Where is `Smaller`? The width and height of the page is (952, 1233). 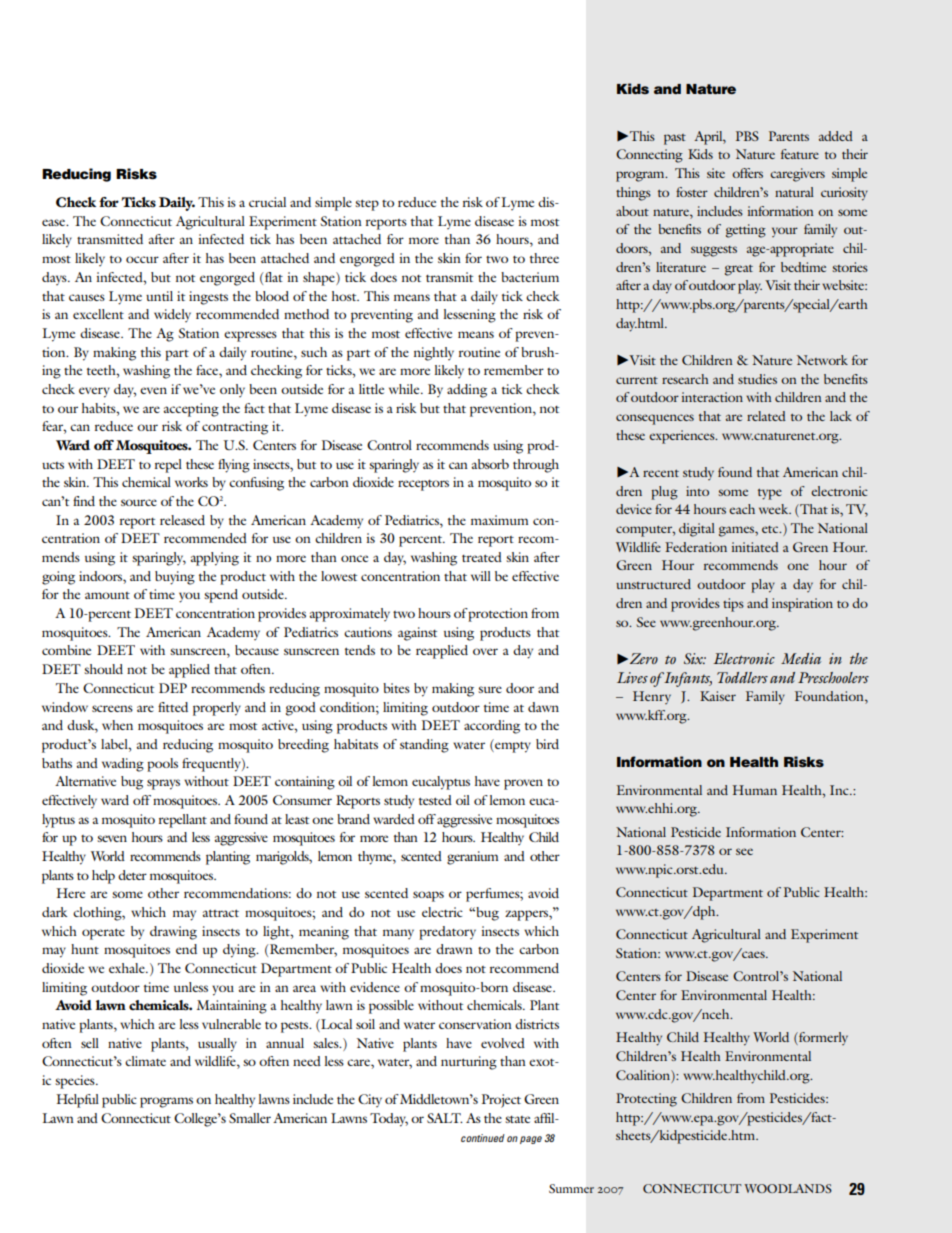 Smaller is located at coordinates (250, 1118).
